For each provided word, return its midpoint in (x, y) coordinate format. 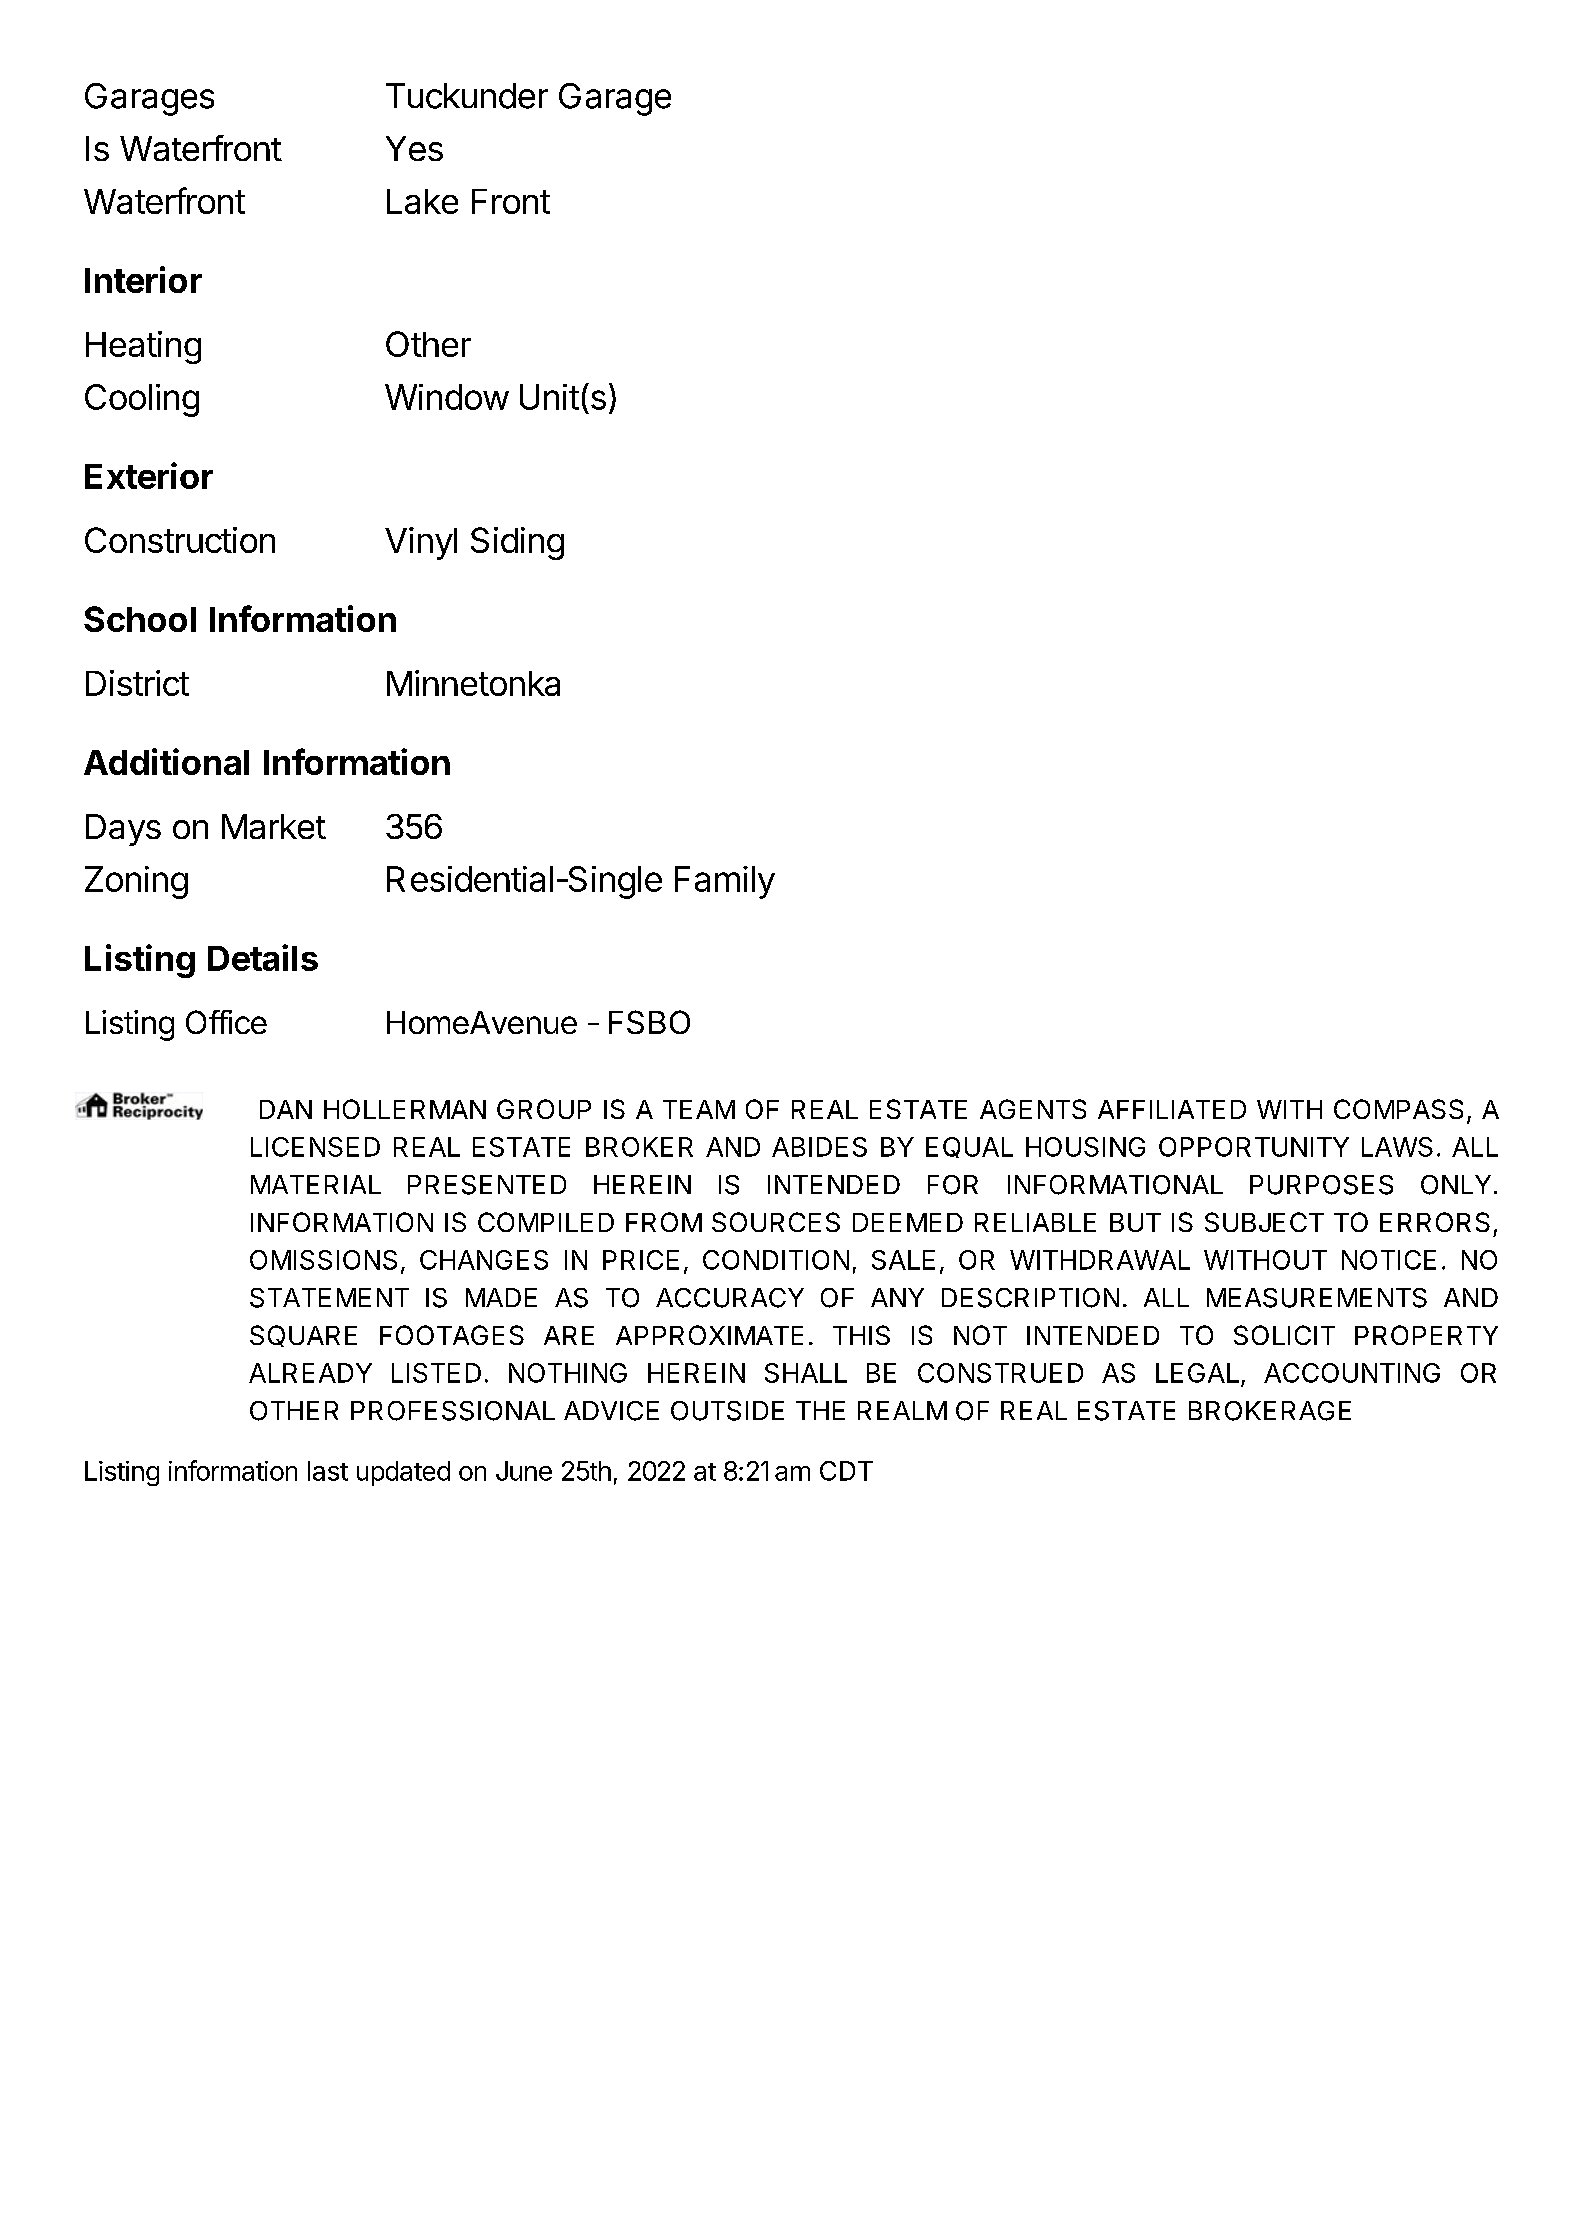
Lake (422, 201)
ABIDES (819, 1147)
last (328, 1471)
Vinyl (421, 543)
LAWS (1397, 1147)
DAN (286, 1109)
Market (274, 826)
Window (447, 397)
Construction (180, 540)
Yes (414, 148)
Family (725, 882)
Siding (517, 543)
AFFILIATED (1172, 1109)
